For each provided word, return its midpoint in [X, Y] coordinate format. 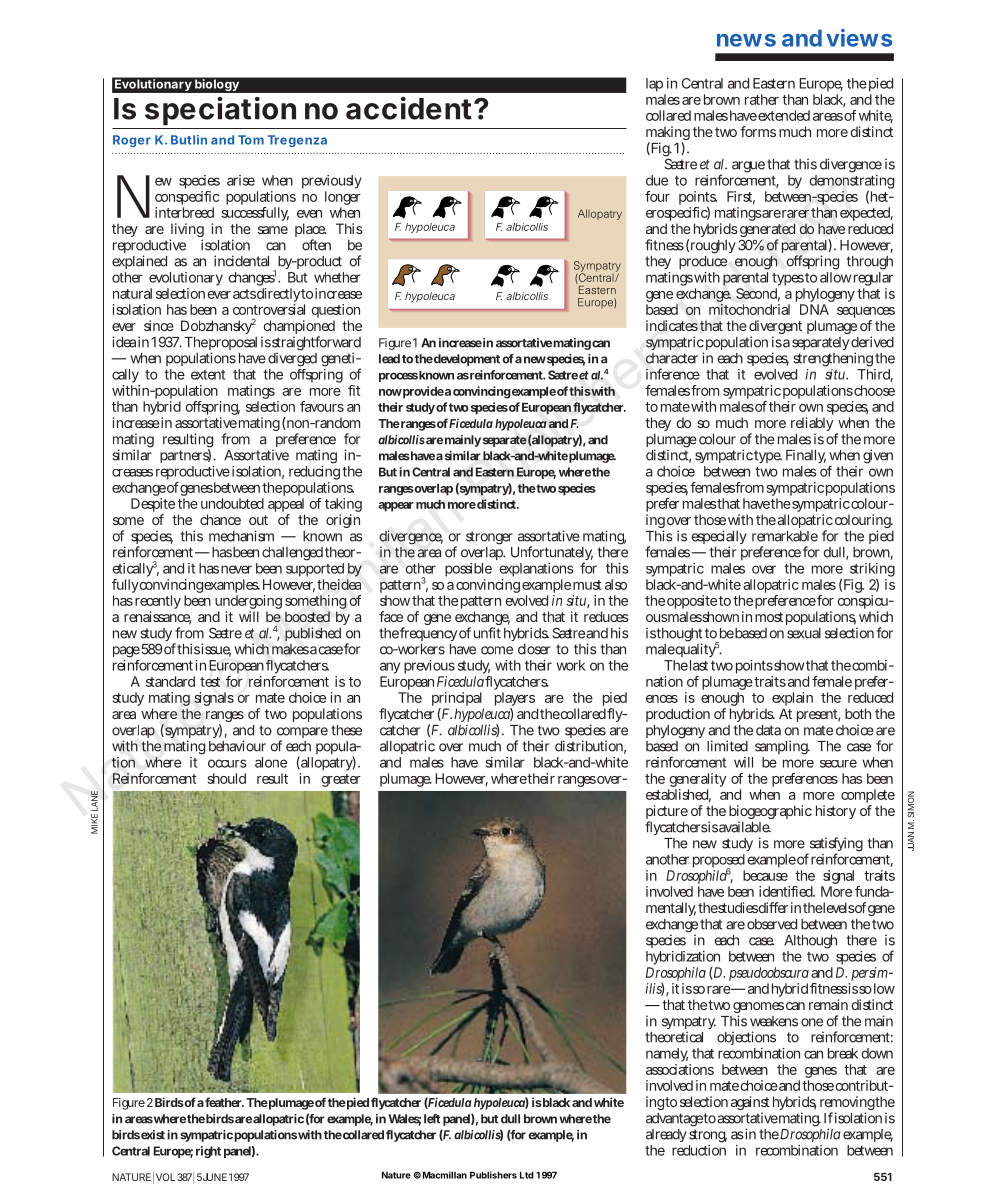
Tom [251, 140]
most [769, 617]
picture [667, 813]
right [208, 1152]
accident [410, 108]
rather [762, 99]
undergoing [248, 603]
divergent [775, 328]
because [765, 875]
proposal [233, 345]
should [226, 778]
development [467, 360]
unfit [487, 633]
